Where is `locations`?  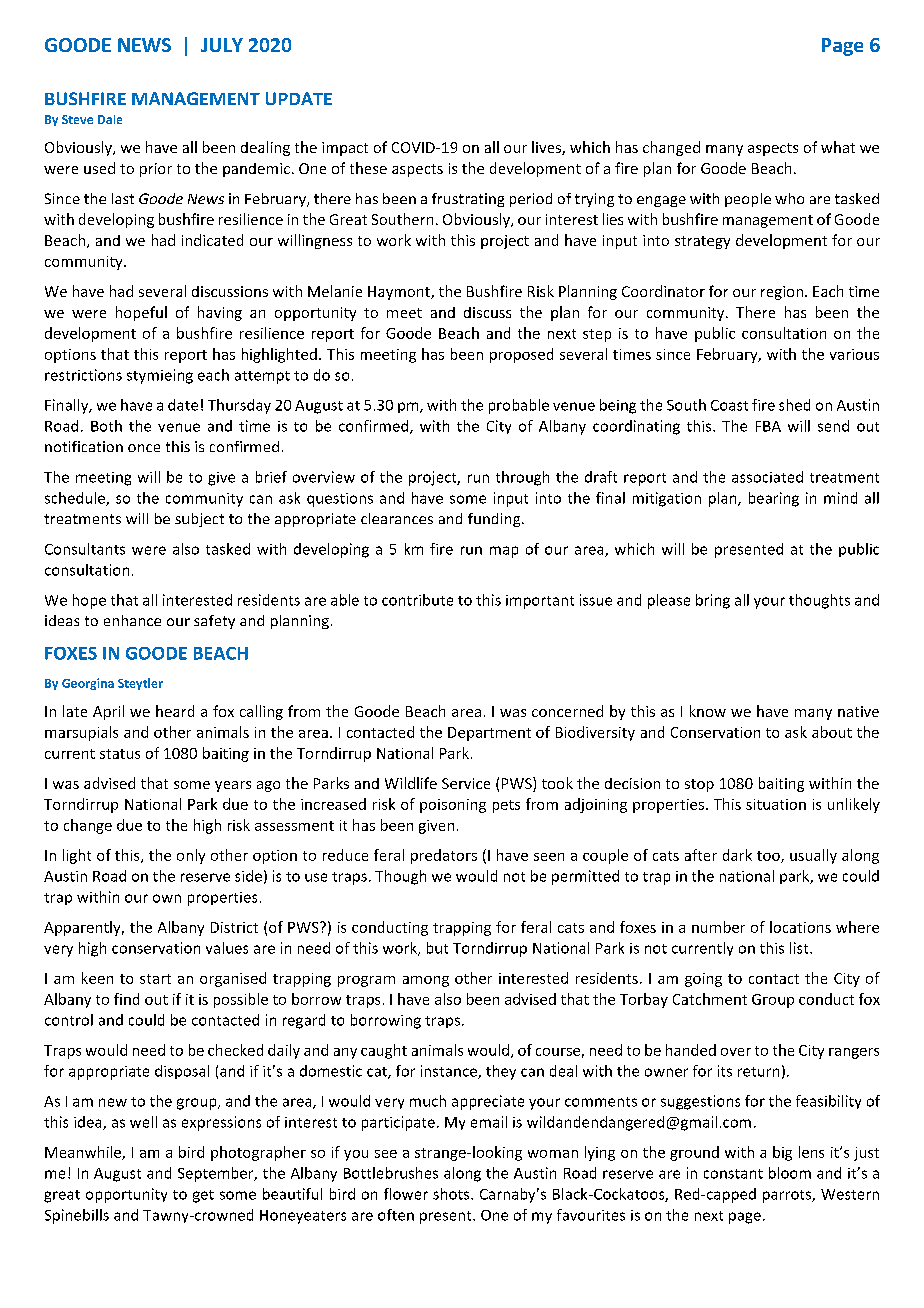
locations is located at coordinates (800, 927).
